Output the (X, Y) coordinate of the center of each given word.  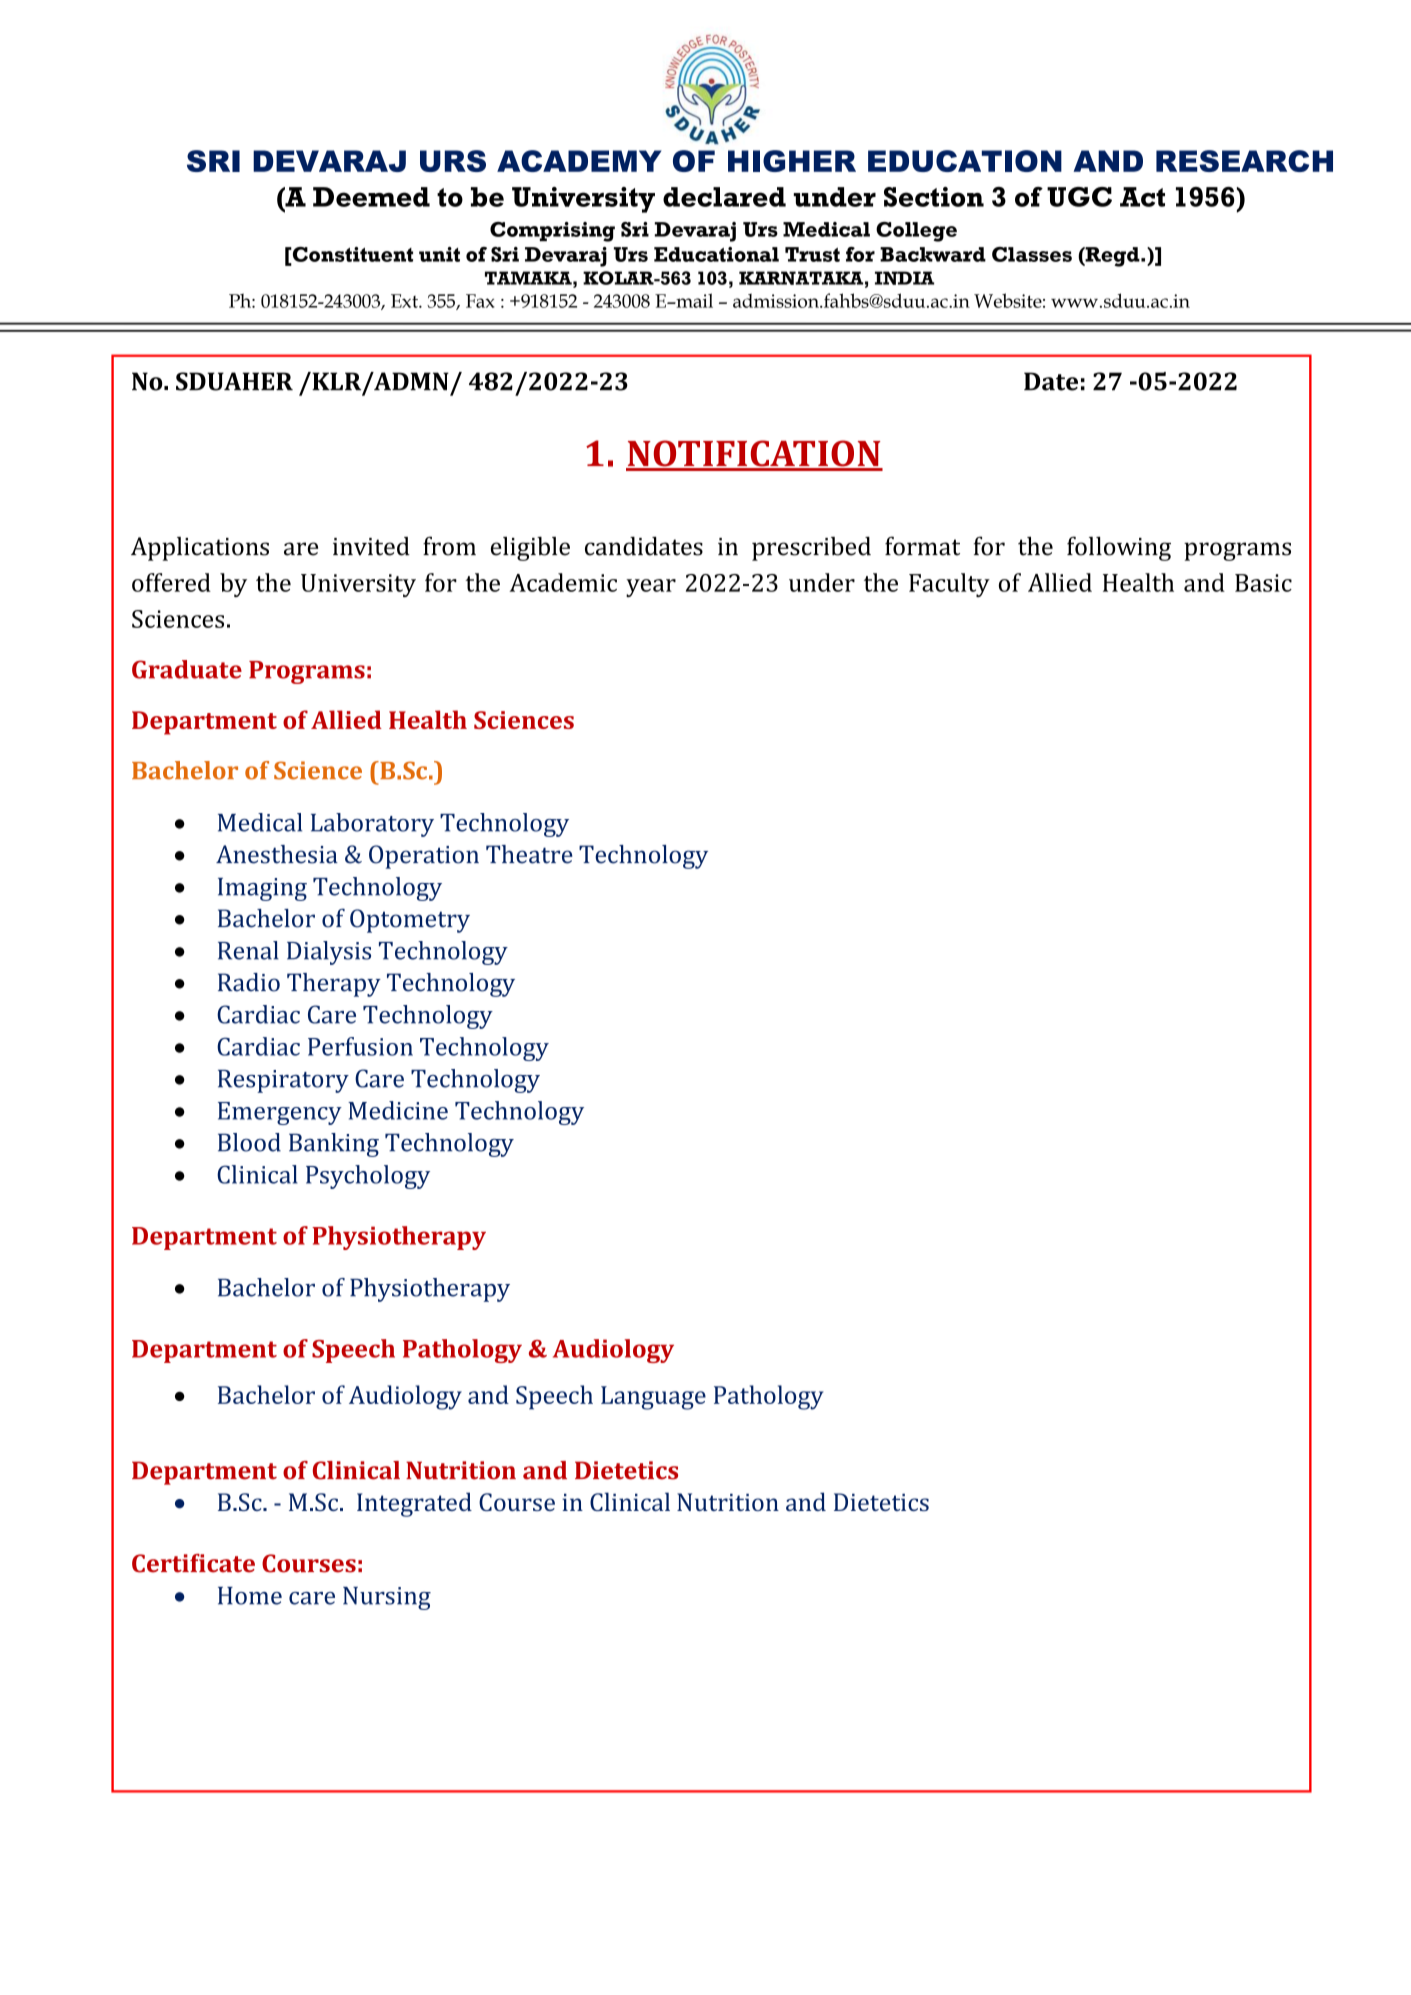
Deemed (371, 197)
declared (724, 197)
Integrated (414, 1504)
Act (1142, 197)
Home (250, 1596)
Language (653, 1398)
